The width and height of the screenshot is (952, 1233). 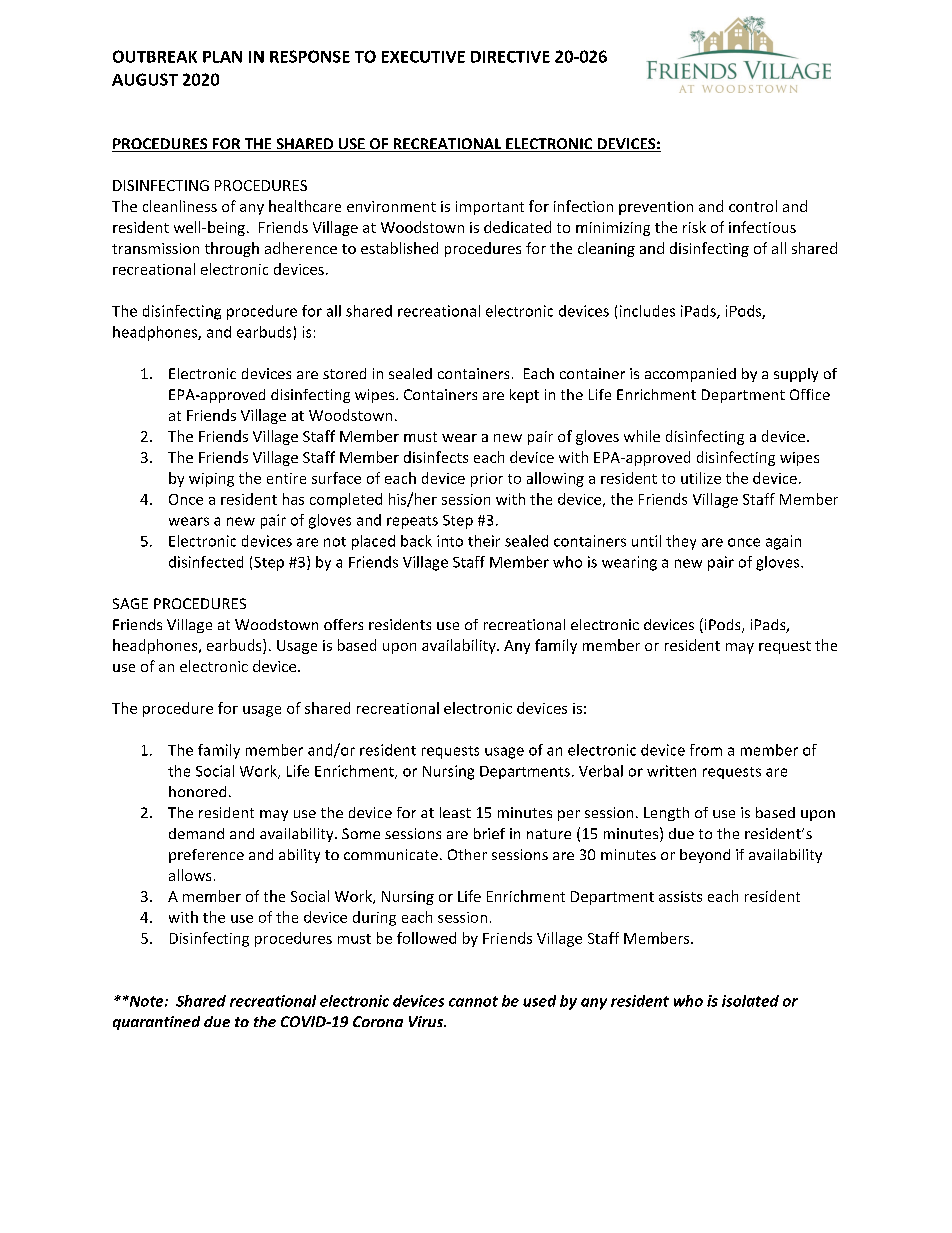 I want to click on PLAN, so click(x=222, y=57).
